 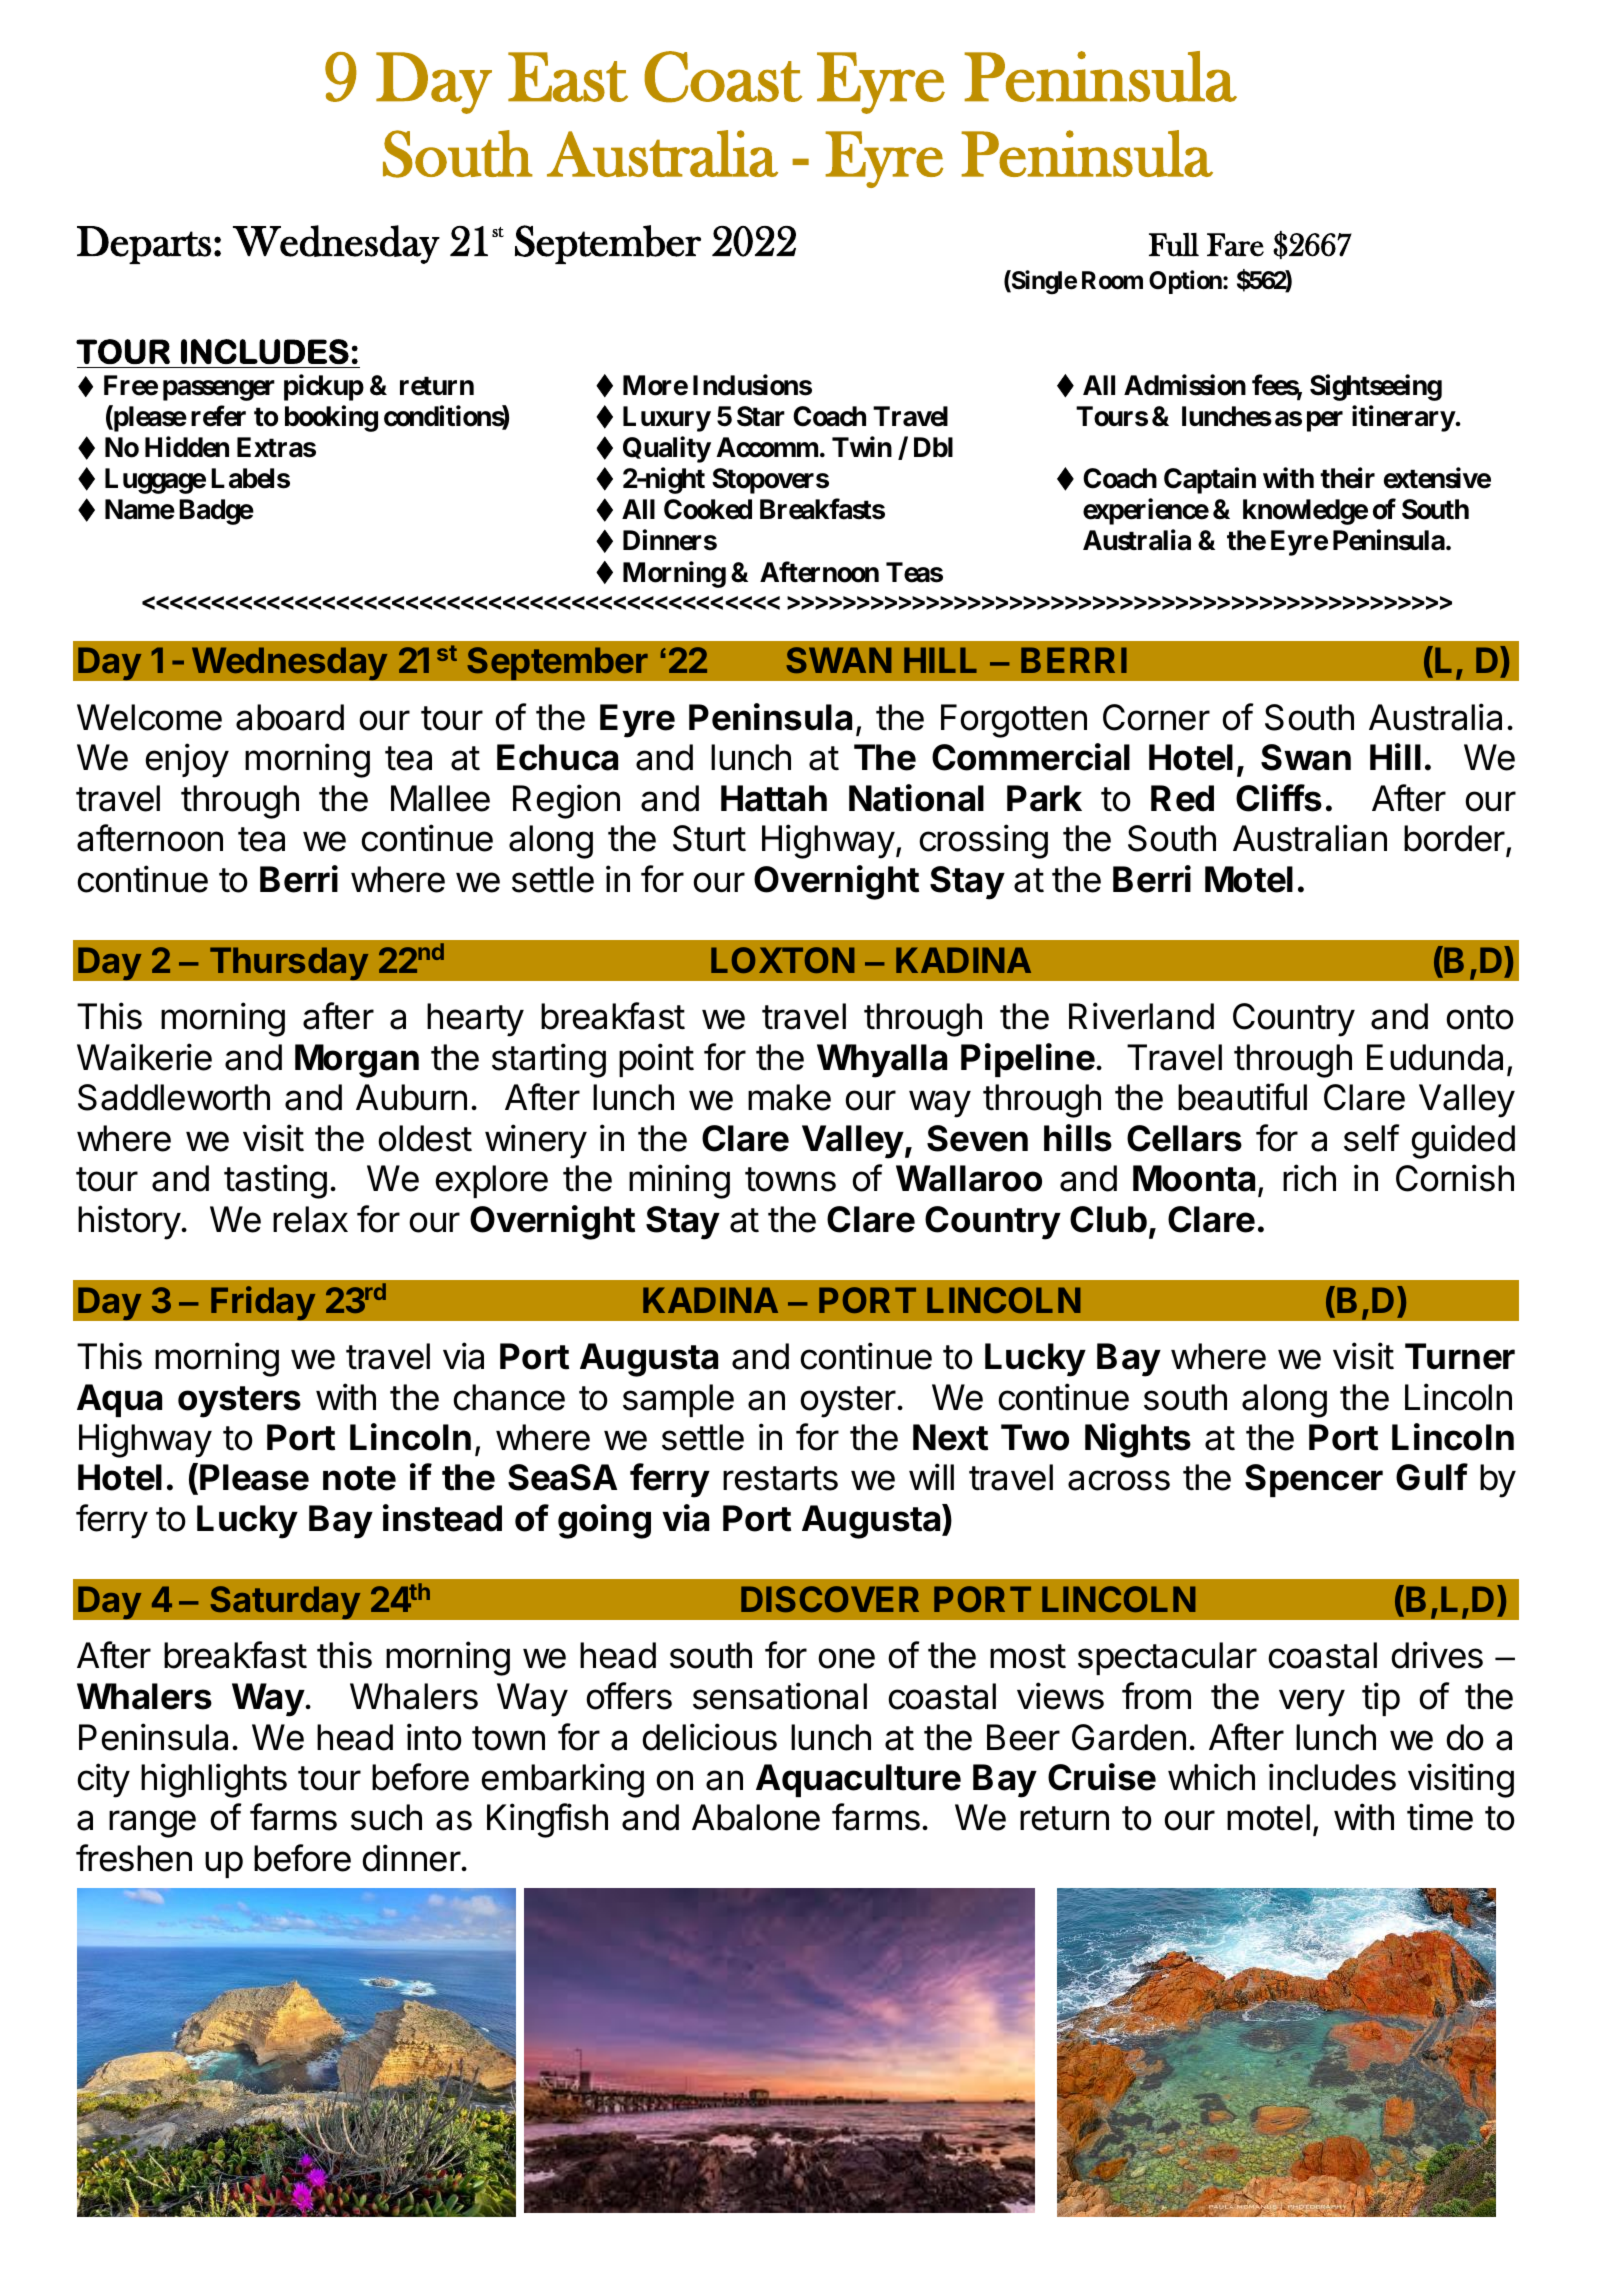 What do you see at coordinates (916, 798) in the page?
I see `National` at bounding box center [916, 798].
